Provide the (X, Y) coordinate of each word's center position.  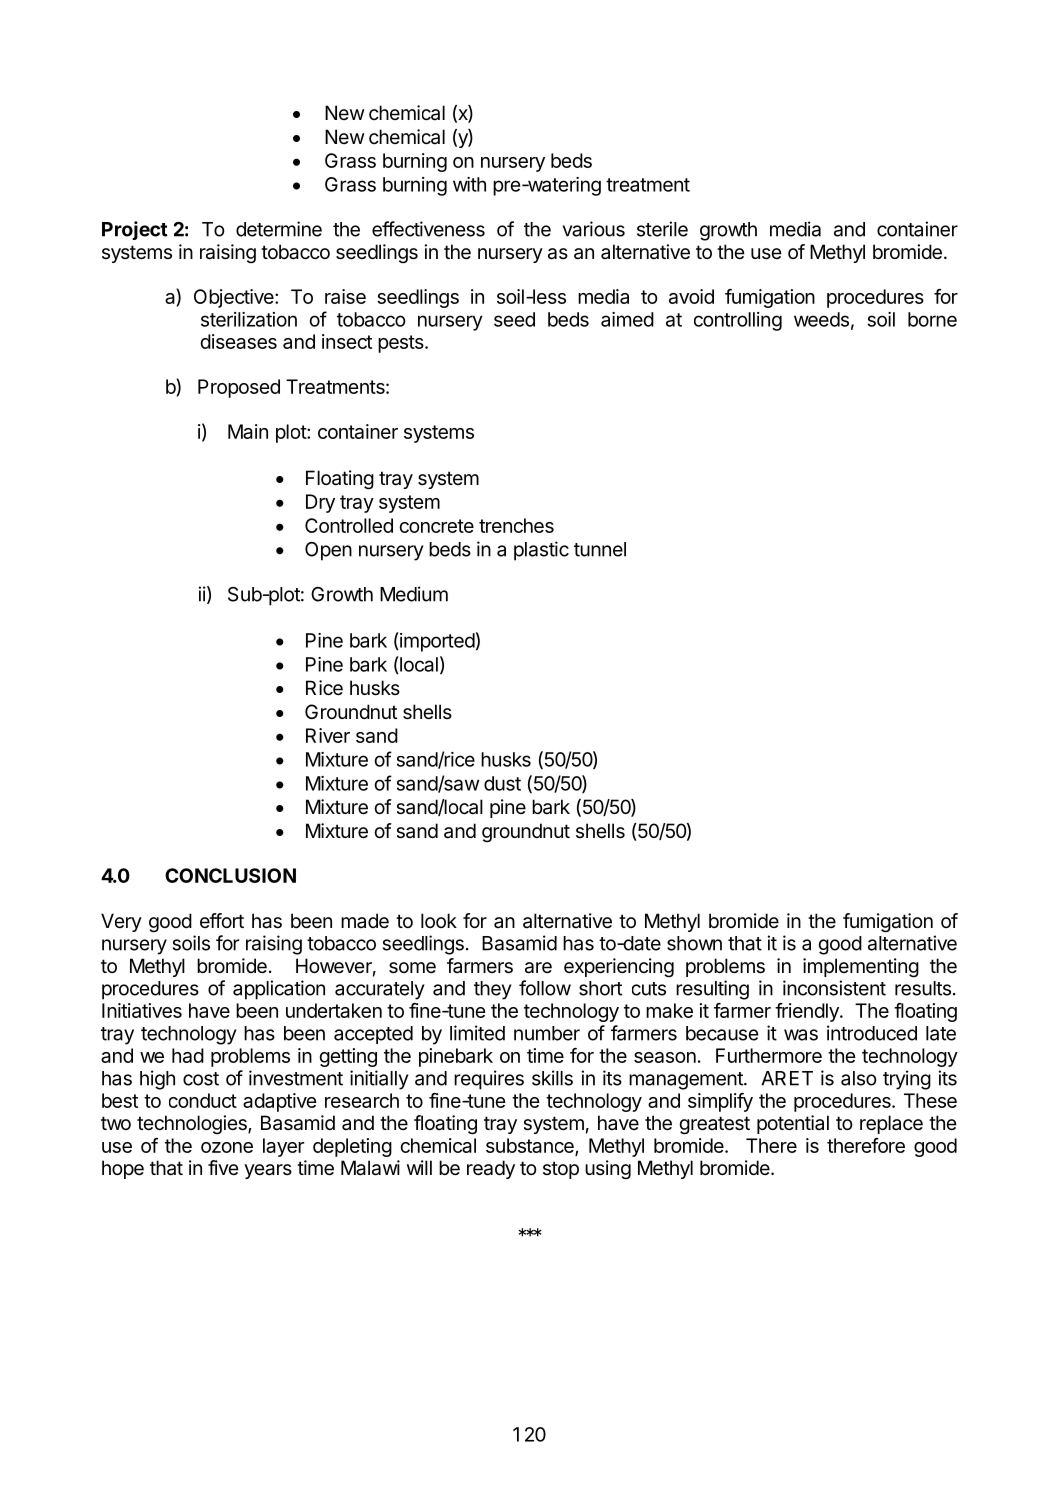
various (594, 229)
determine (279, 229)
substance (531, 1146)
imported (436, 642)
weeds (821, 319)
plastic (541, 551)
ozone (227, 1147)
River (328, 735)
